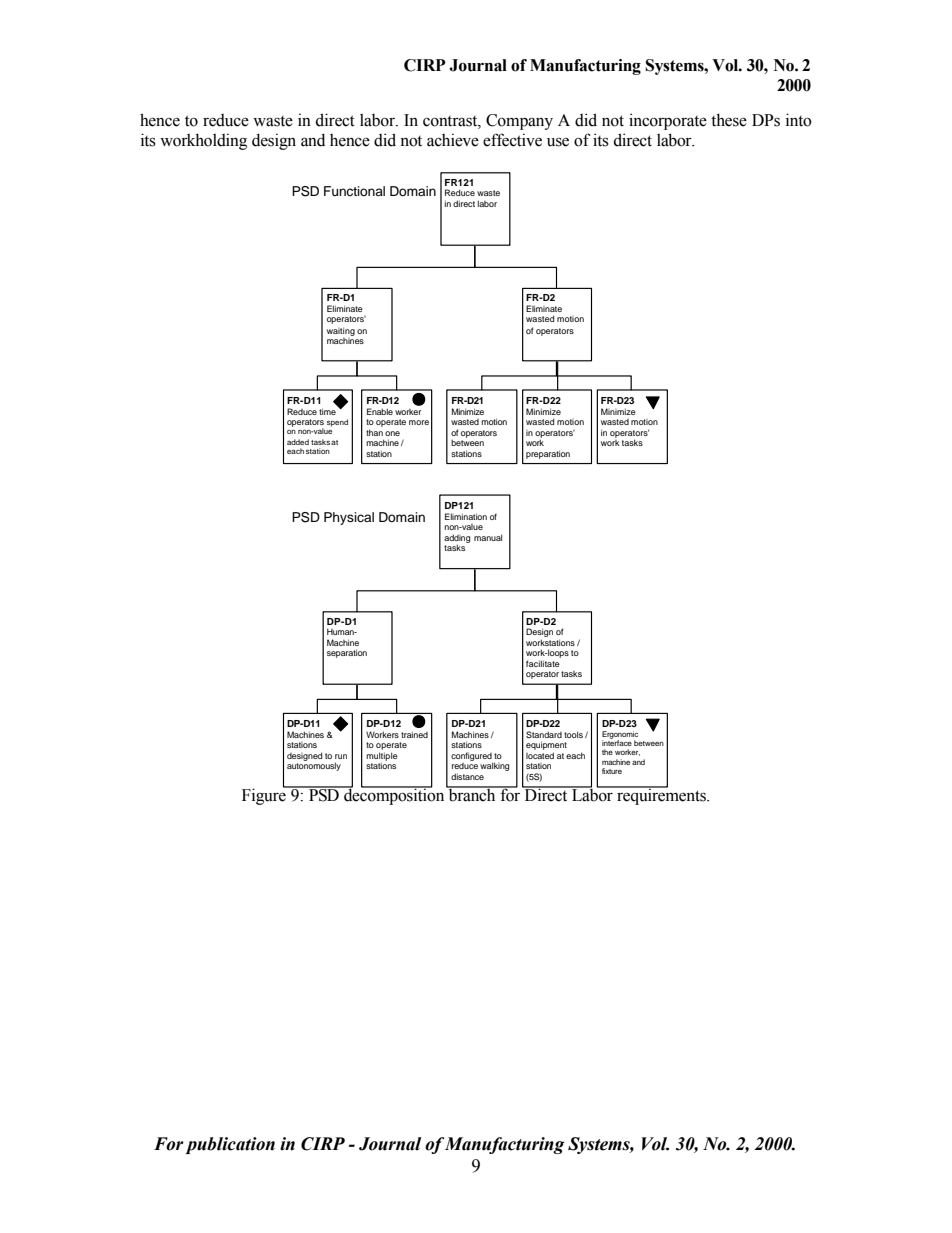  Describe the element at coordinates (729, 120) in the screenshot. I see `these` at that location.
